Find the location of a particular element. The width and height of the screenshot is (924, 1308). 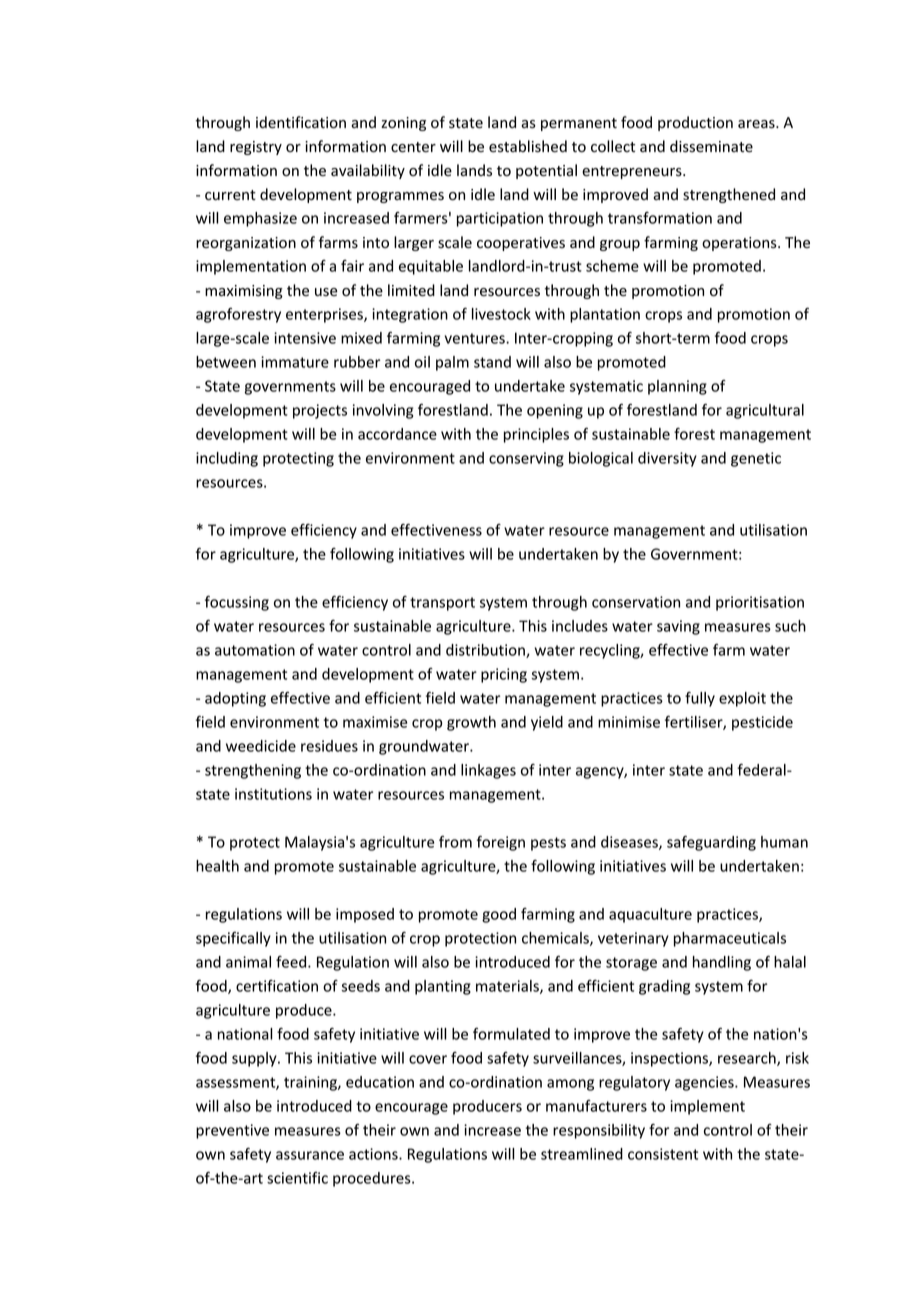

distribution is located at coordinates (486, 651).
